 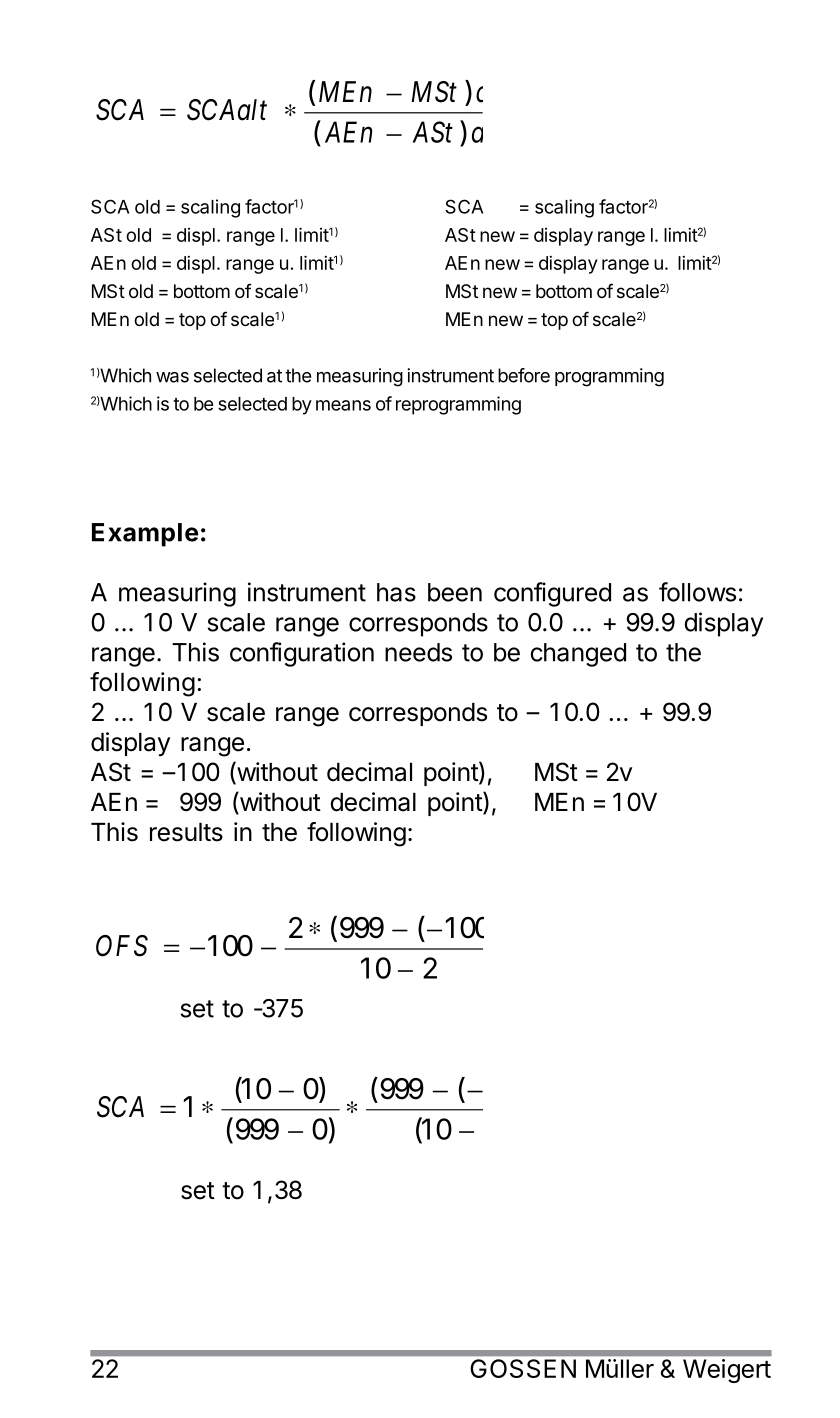 I want to click on before, so click(x=524, y=375).
